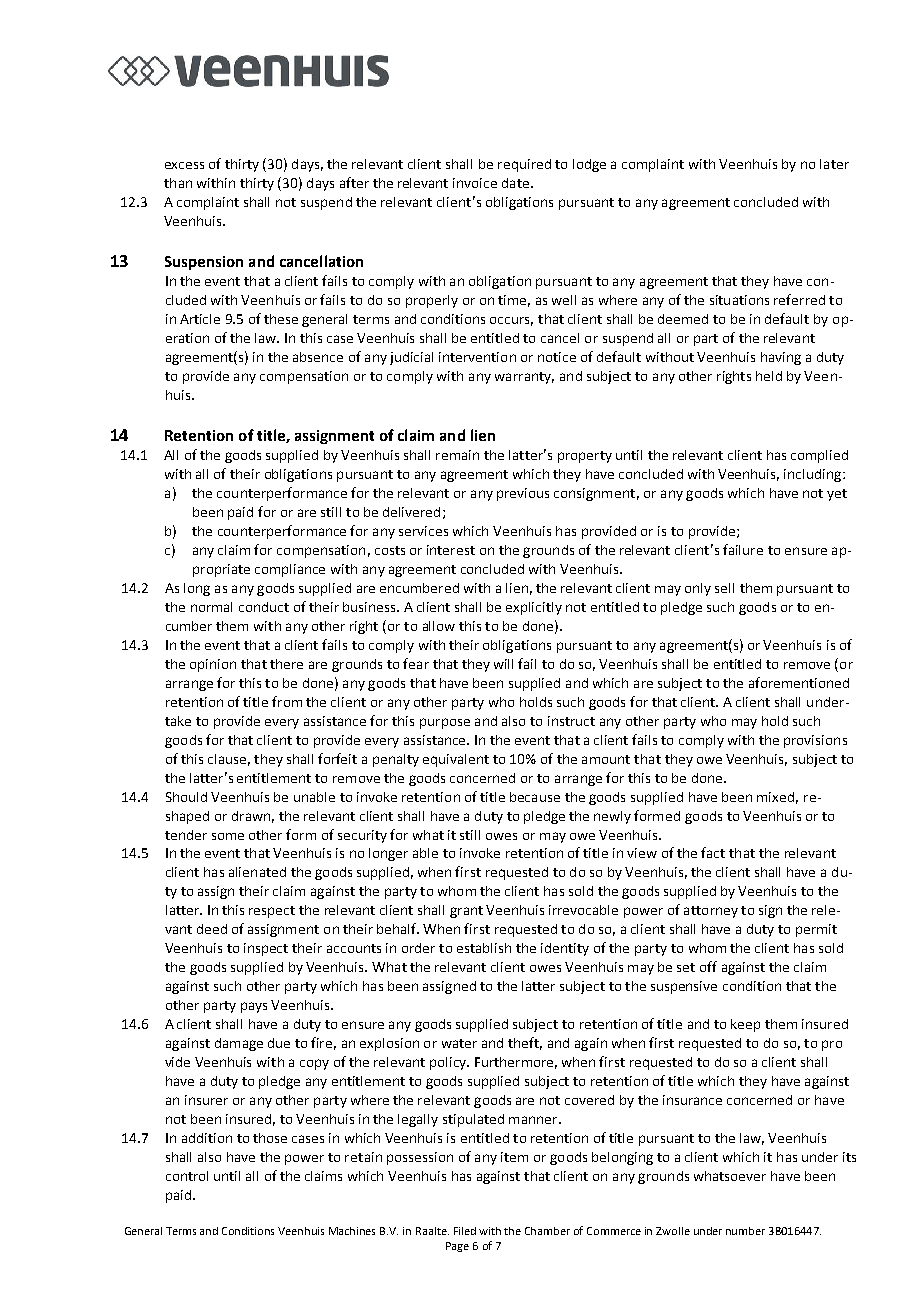 The image size is (924, 1308). Describe the element at coordinates (484, 948) in the image. I see `establish` at that location.
